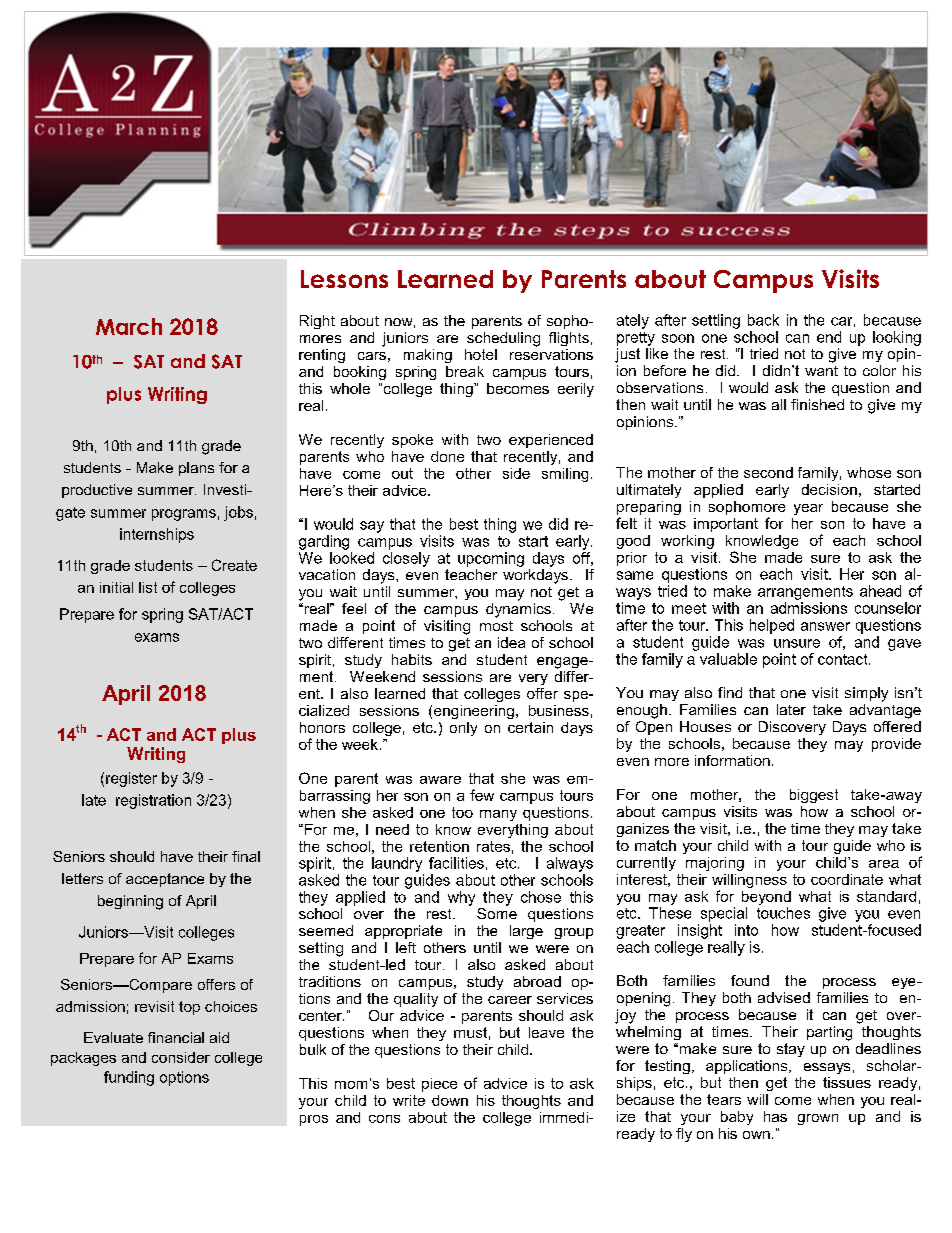  I want to click on down, so click(450, 1100).
